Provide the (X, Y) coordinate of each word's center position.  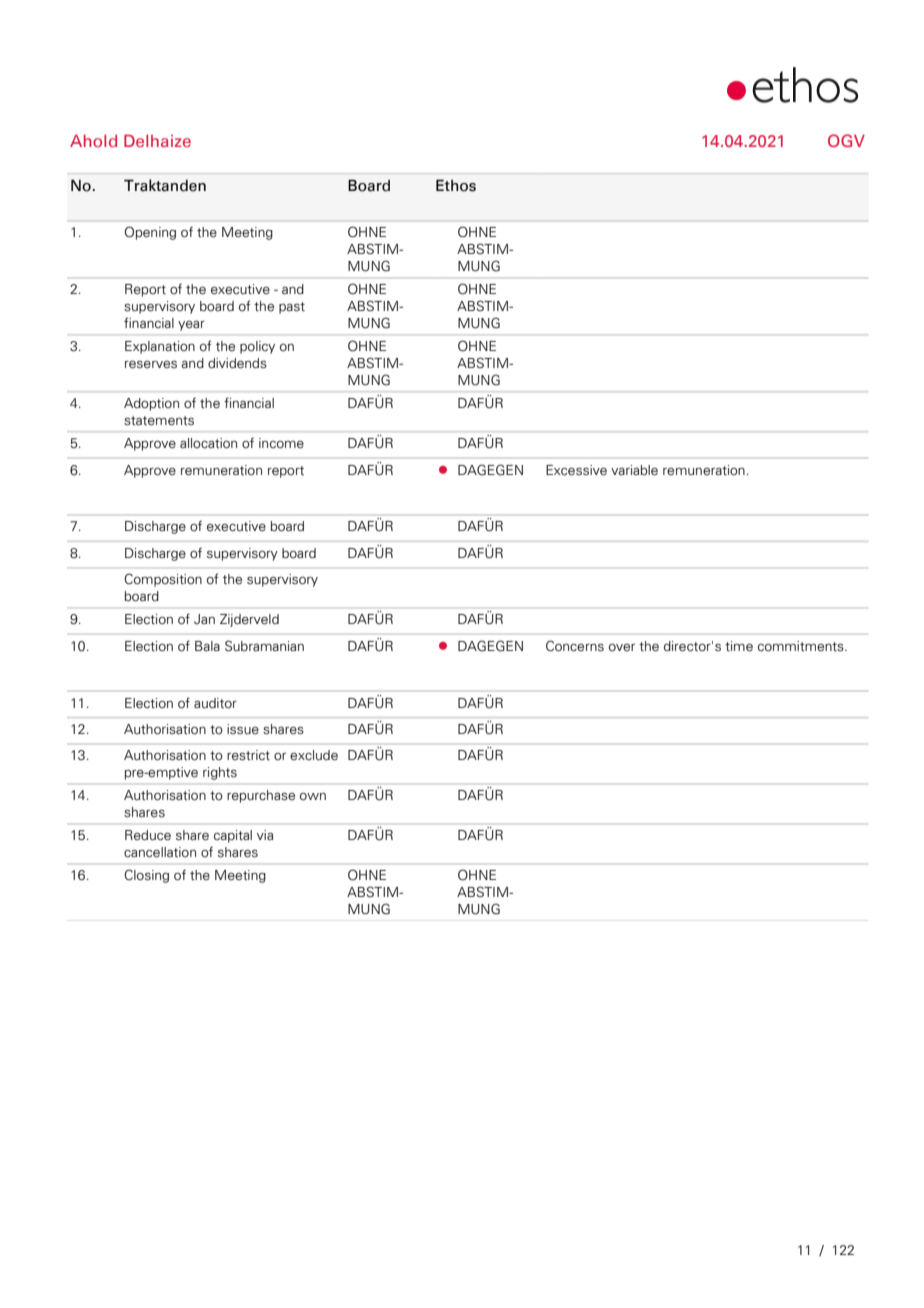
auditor (215, 703)
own (313, 797)
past (292, 308)
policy (257, 347)
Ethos (456, 185)
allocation (208, 443)
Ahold (93, 141)
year (191, 326)
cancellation (160, 852)
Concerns (575, 646)
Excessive (576, 470)
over (622, 647)
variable (634, 470)
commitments (802, 646)
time (739, 646)
